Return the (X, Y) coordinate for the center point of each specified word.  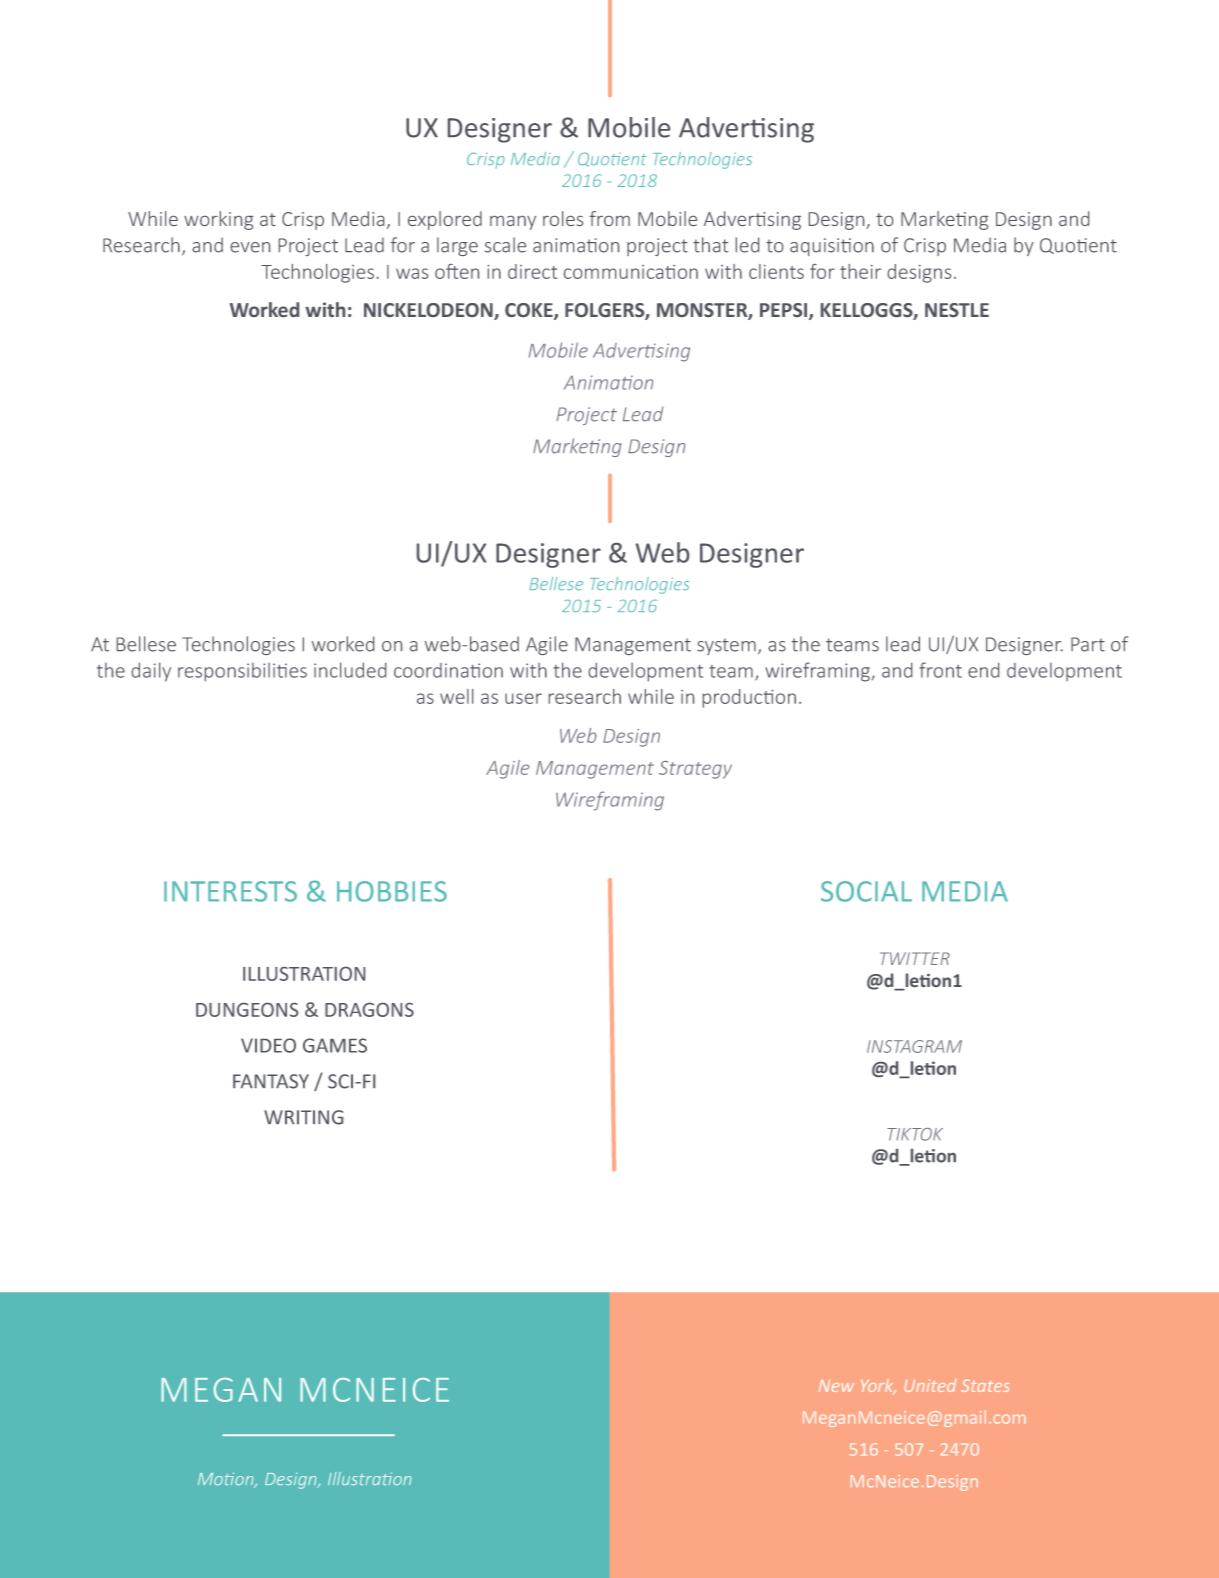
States (985, 1385)
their (860, 271)
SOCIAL (866, 891)
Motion (227, 1480)
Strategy (695, 770)
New (836, 1386)
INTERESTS (230, 891)
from (610, 218)
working (218, 220)
